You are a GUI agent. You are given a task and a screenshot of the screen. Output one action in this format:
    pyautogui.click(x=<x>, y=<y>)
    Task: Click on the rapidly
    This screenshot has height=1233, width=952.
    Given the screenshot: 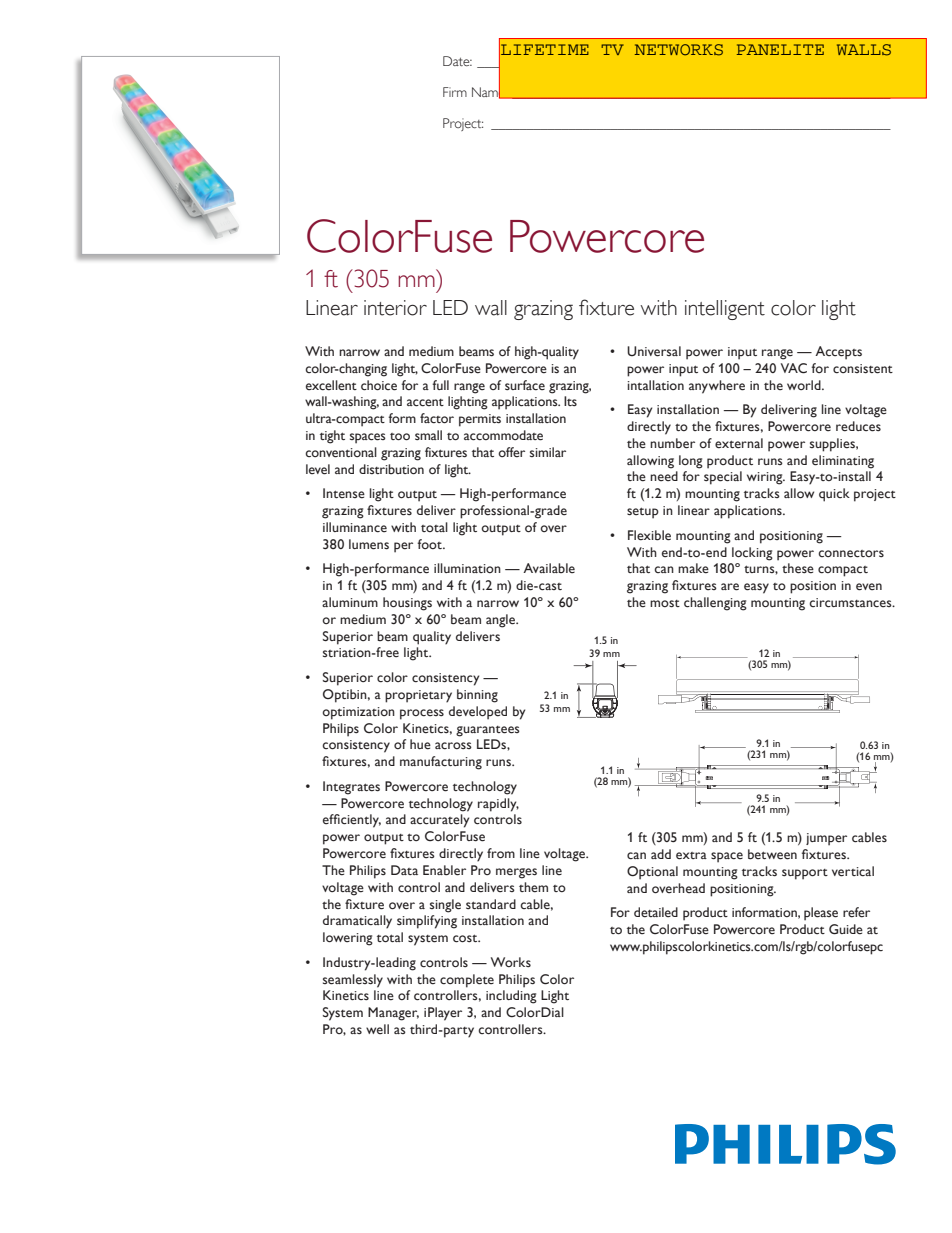 What is the action you would take?
    pyautogui.click(x=498, y=805)
